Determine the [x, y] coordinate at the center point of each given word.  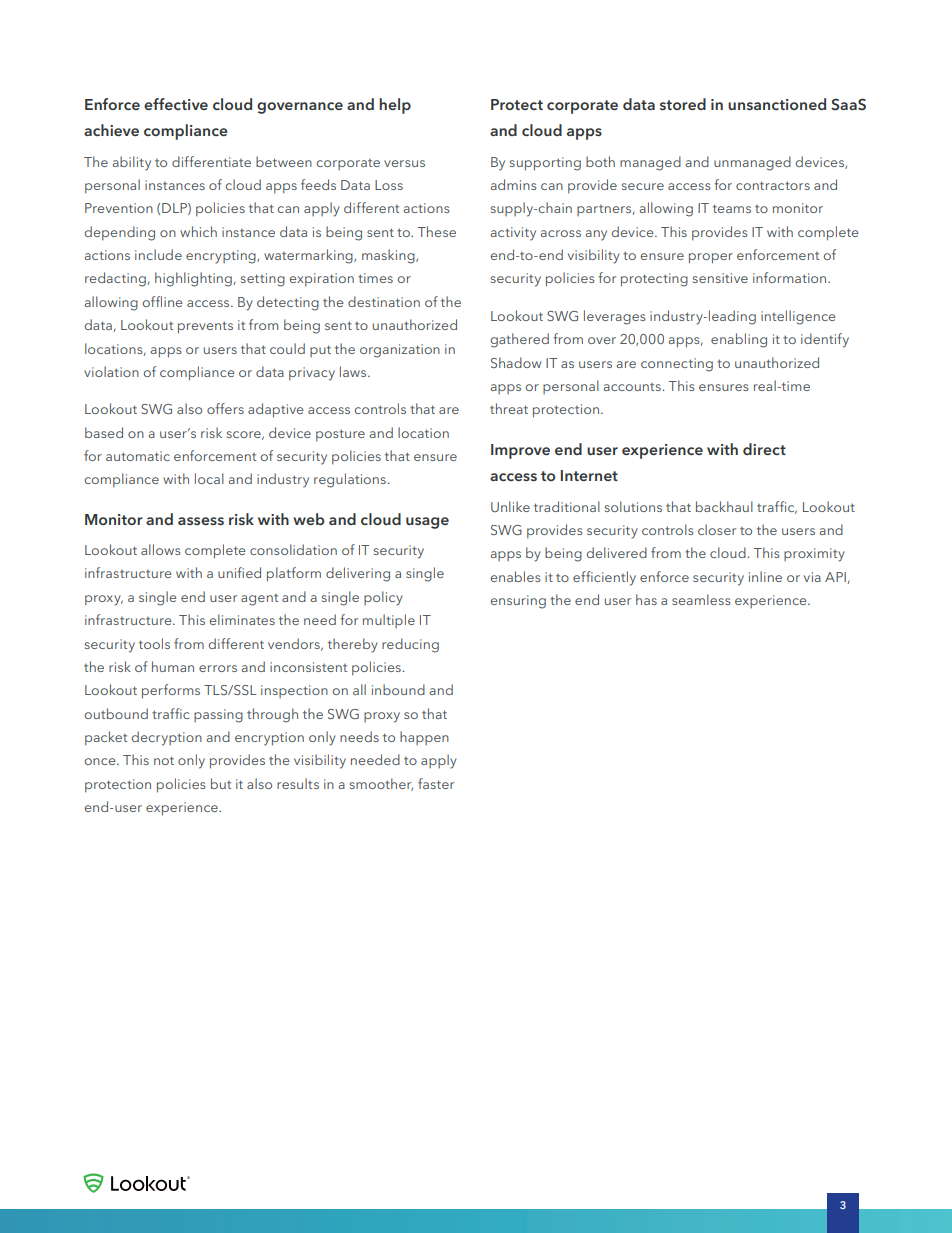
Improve [520, 451]
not [164, 760]
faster [436, 783]
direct [764, 449]
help [395, 106]
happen [424, 738]
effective [176, 104]
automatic [138, 456]
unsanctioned [777, 104]
